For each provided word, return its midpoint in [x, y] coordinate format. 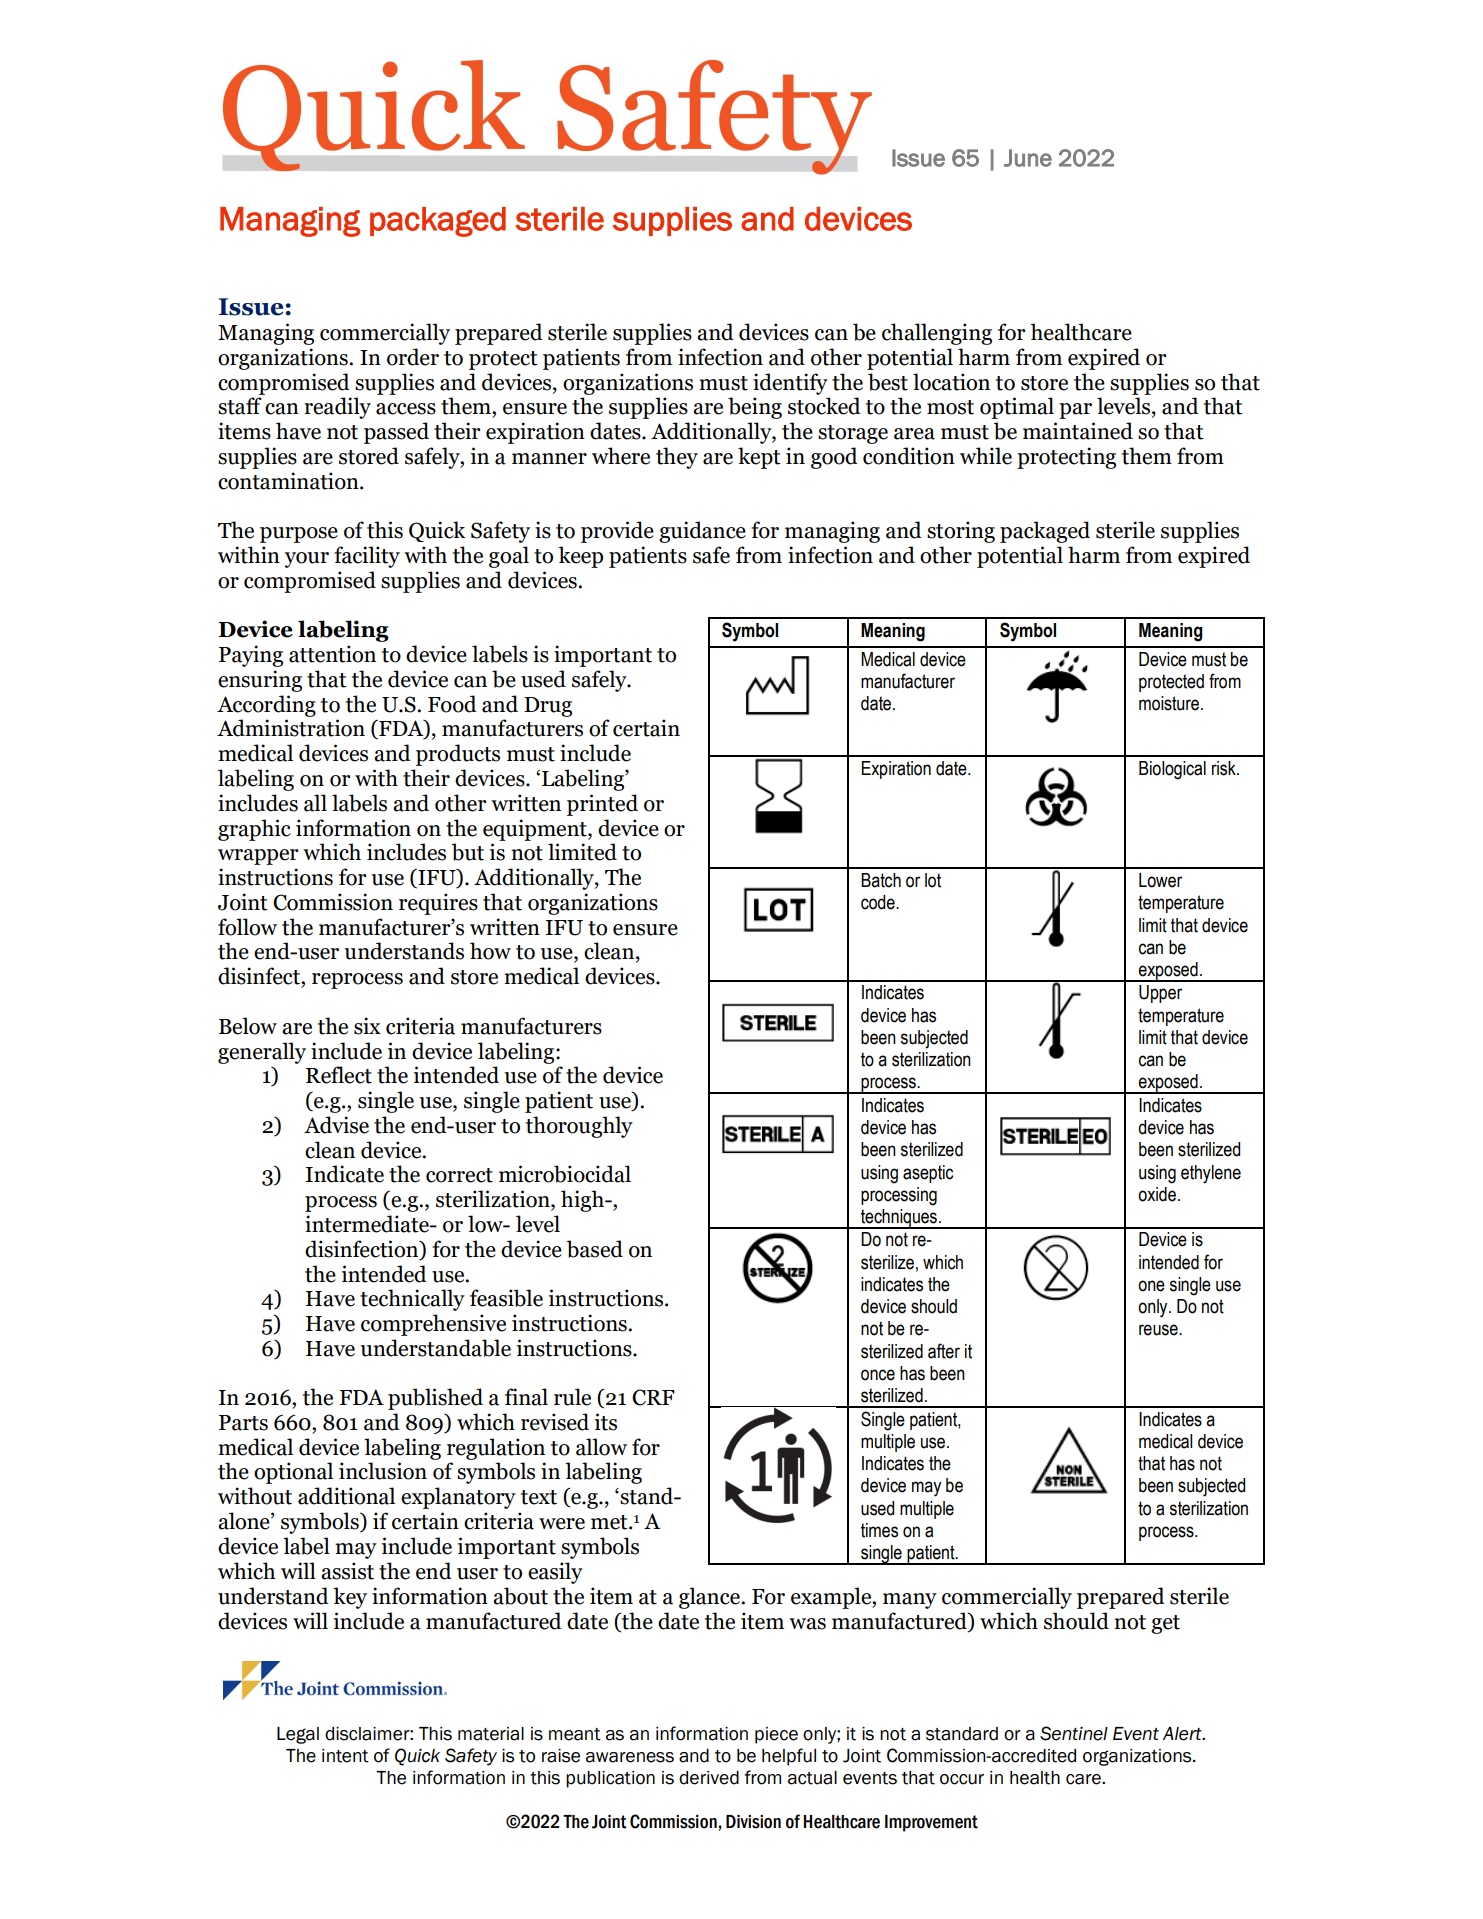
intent [345, 1756]
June [1028, 158]
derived [709, 1778]
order [413, 357]
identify [790, 384]
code [879, 902]
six [367, 1026]
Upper [1160, 994]
